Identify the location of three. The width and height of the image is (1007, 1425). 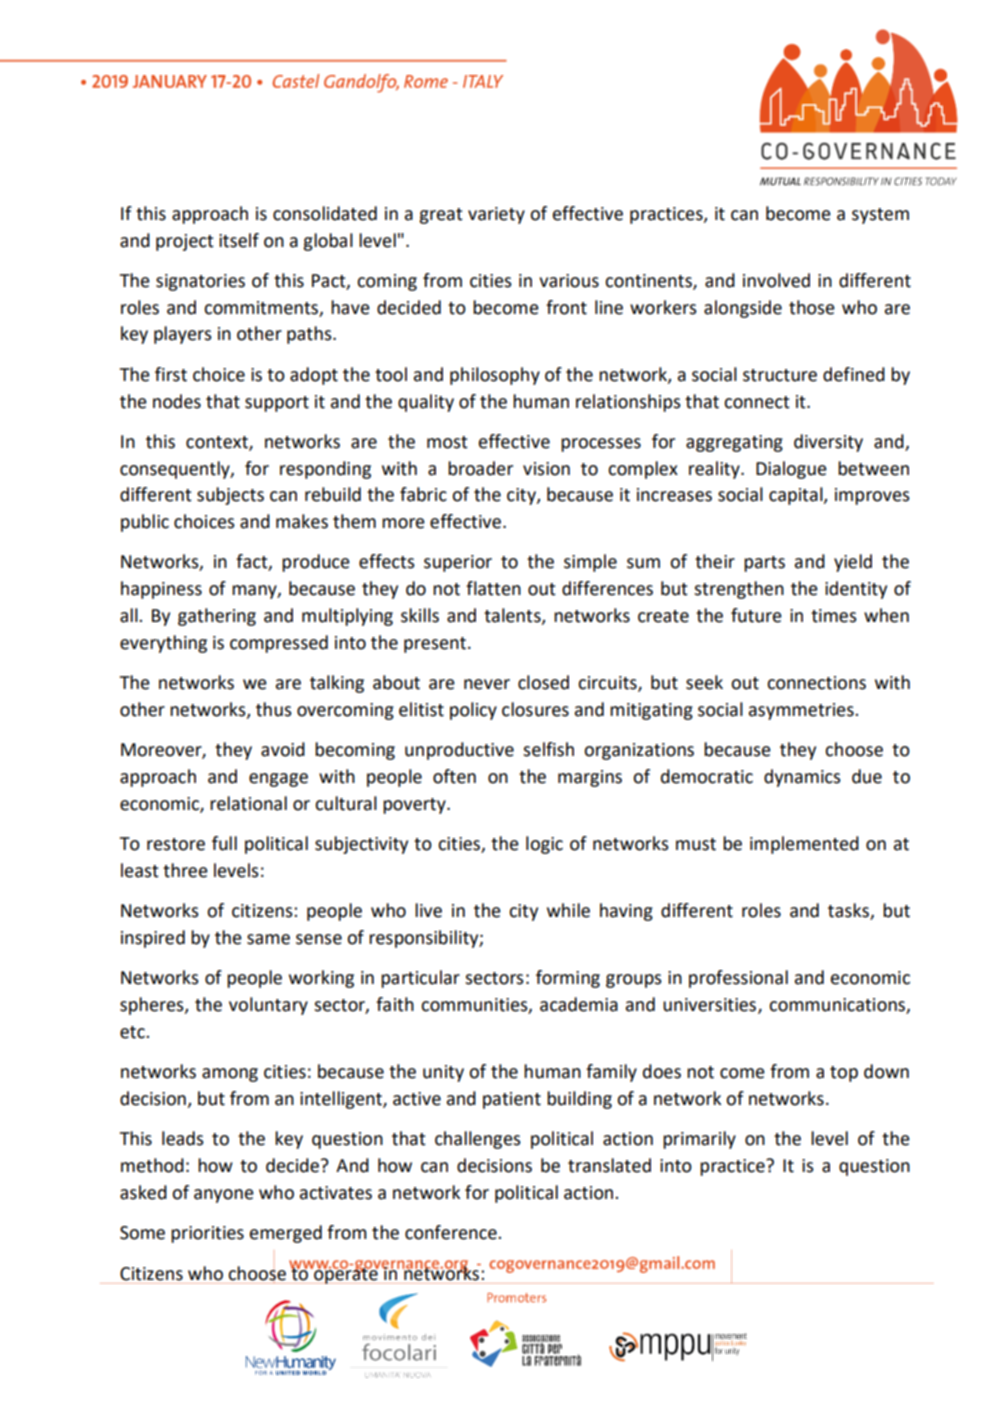
(185, 870).
